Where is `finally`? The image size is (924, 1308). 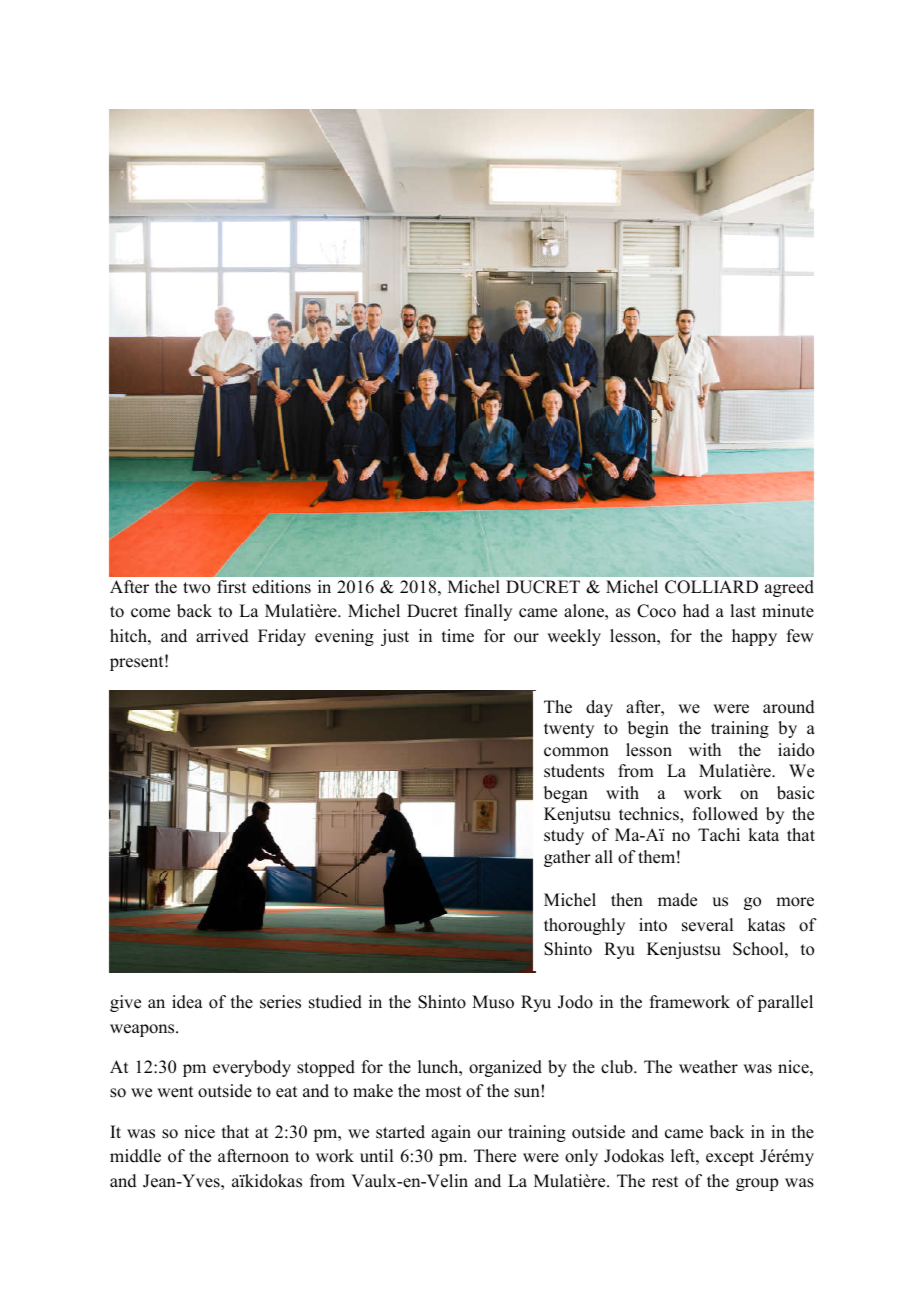 finally is located at coordinates (488, 612).
